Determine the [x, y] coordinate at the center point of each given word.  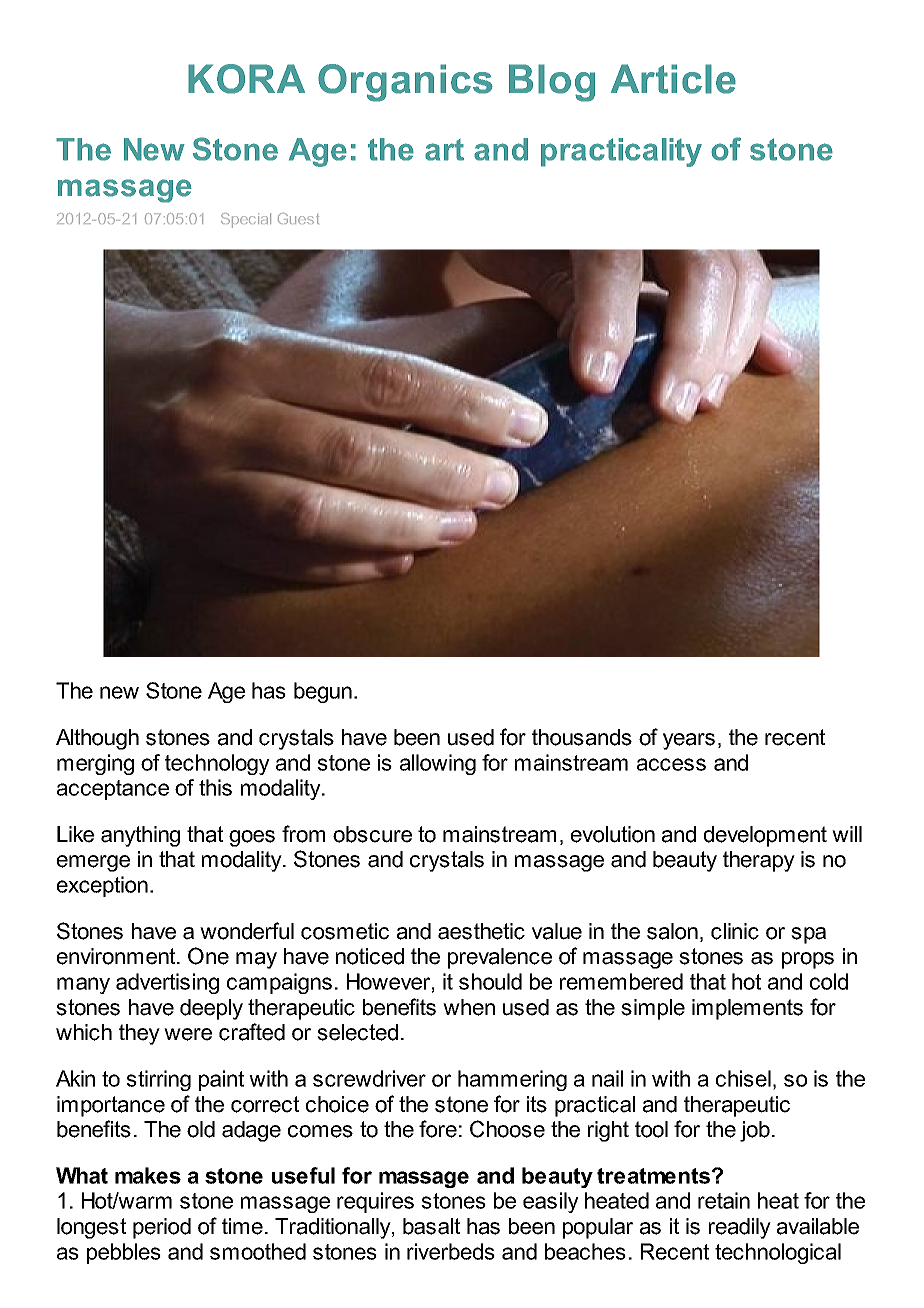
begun [323, 692]
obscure [372, 834]
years [689, 741]
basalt [431, 1226]
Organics [405, 83]
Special [246, 220]
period [162, 1228]
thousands [582, 737]
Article [673, 79]
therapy [759, 861]
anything [140, 836]
